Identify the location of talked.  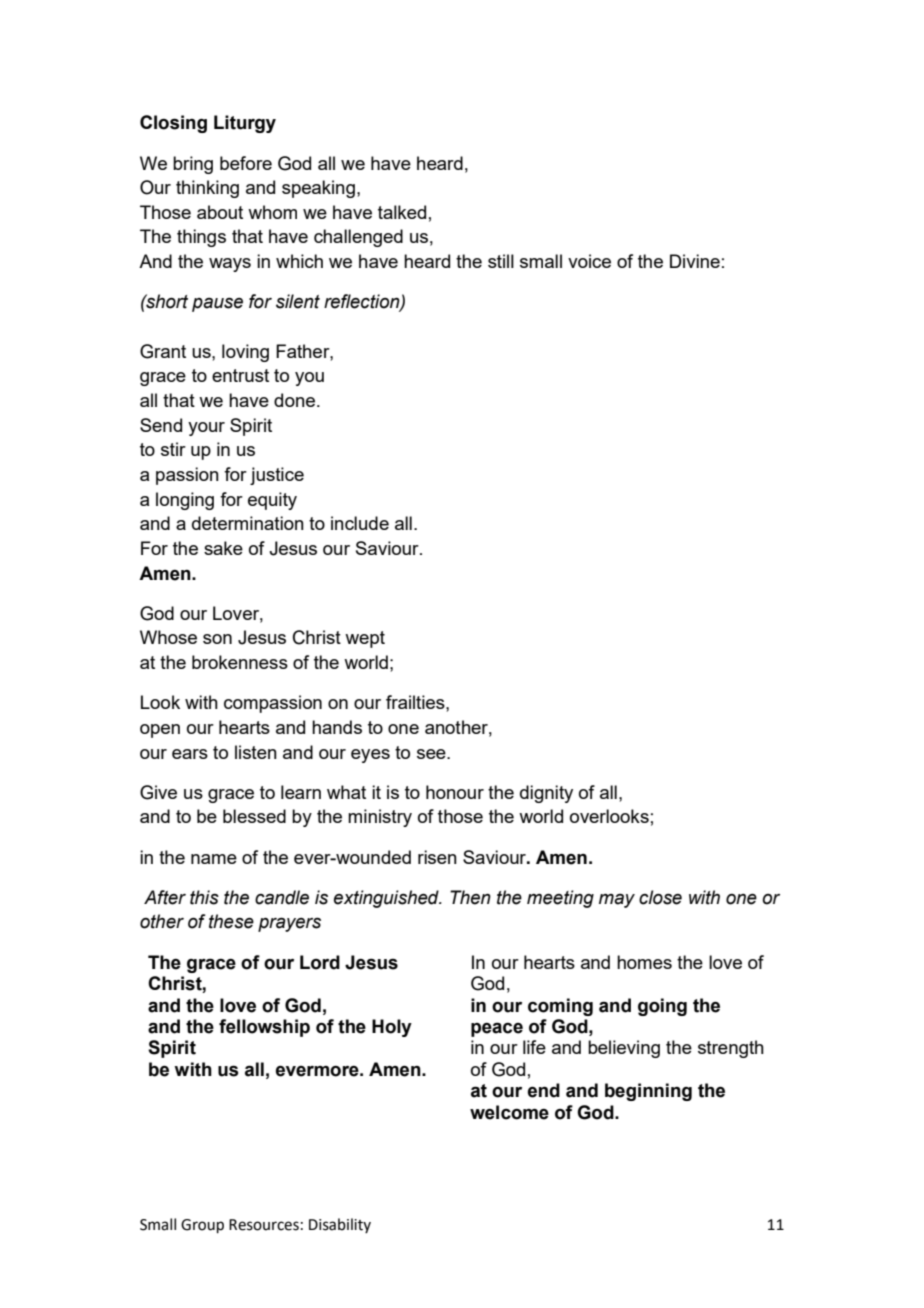
(402, 212).
